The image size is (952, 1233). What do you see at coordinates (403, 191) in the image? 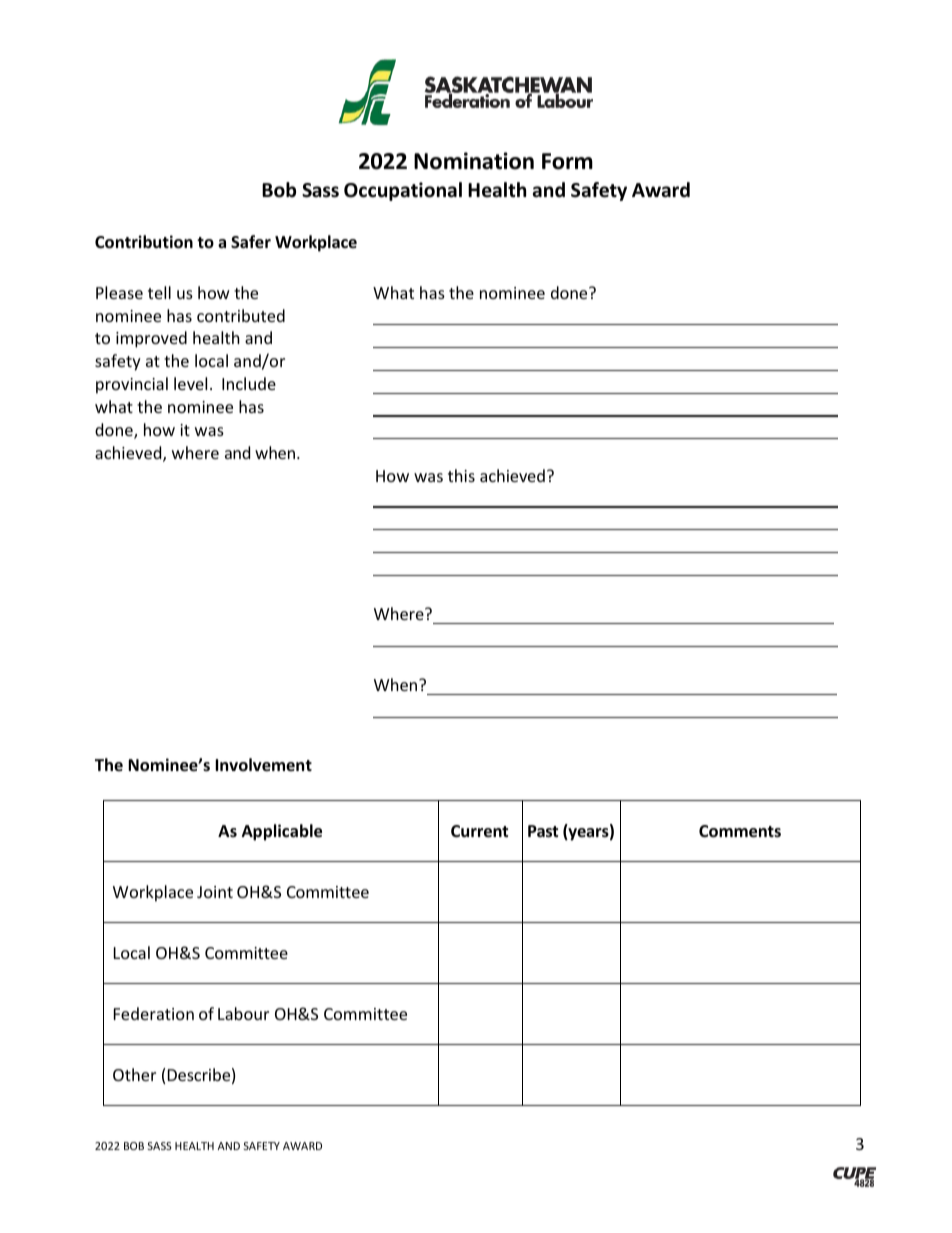
I see `Occupational` at bounding box center [403, 191].
